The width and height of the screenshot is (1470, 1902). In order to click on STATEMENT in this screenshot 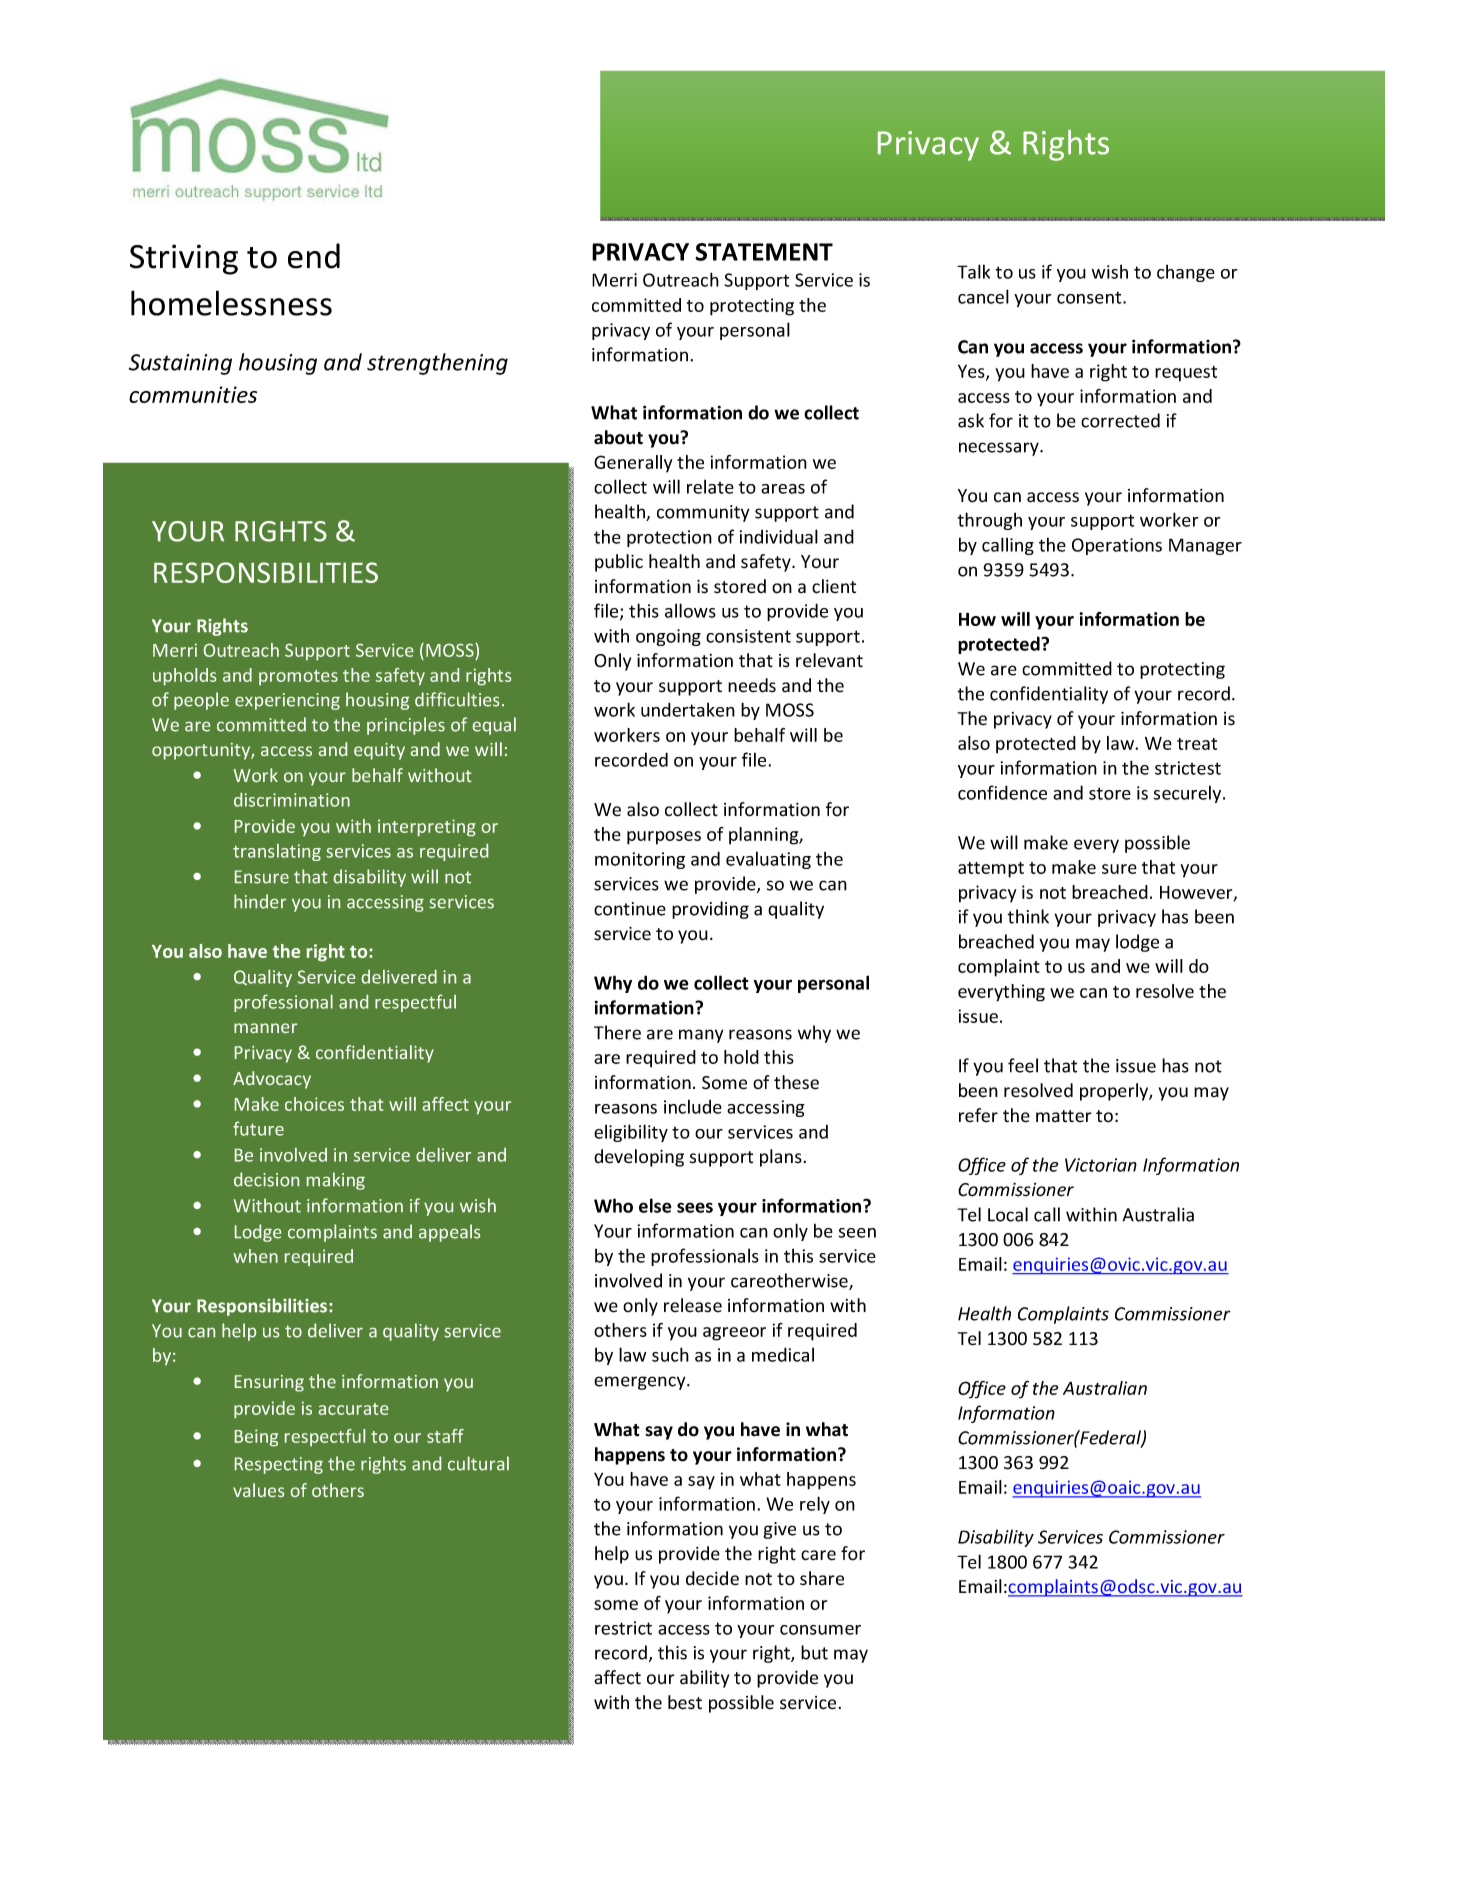, I will do `click(764, 252)`.
